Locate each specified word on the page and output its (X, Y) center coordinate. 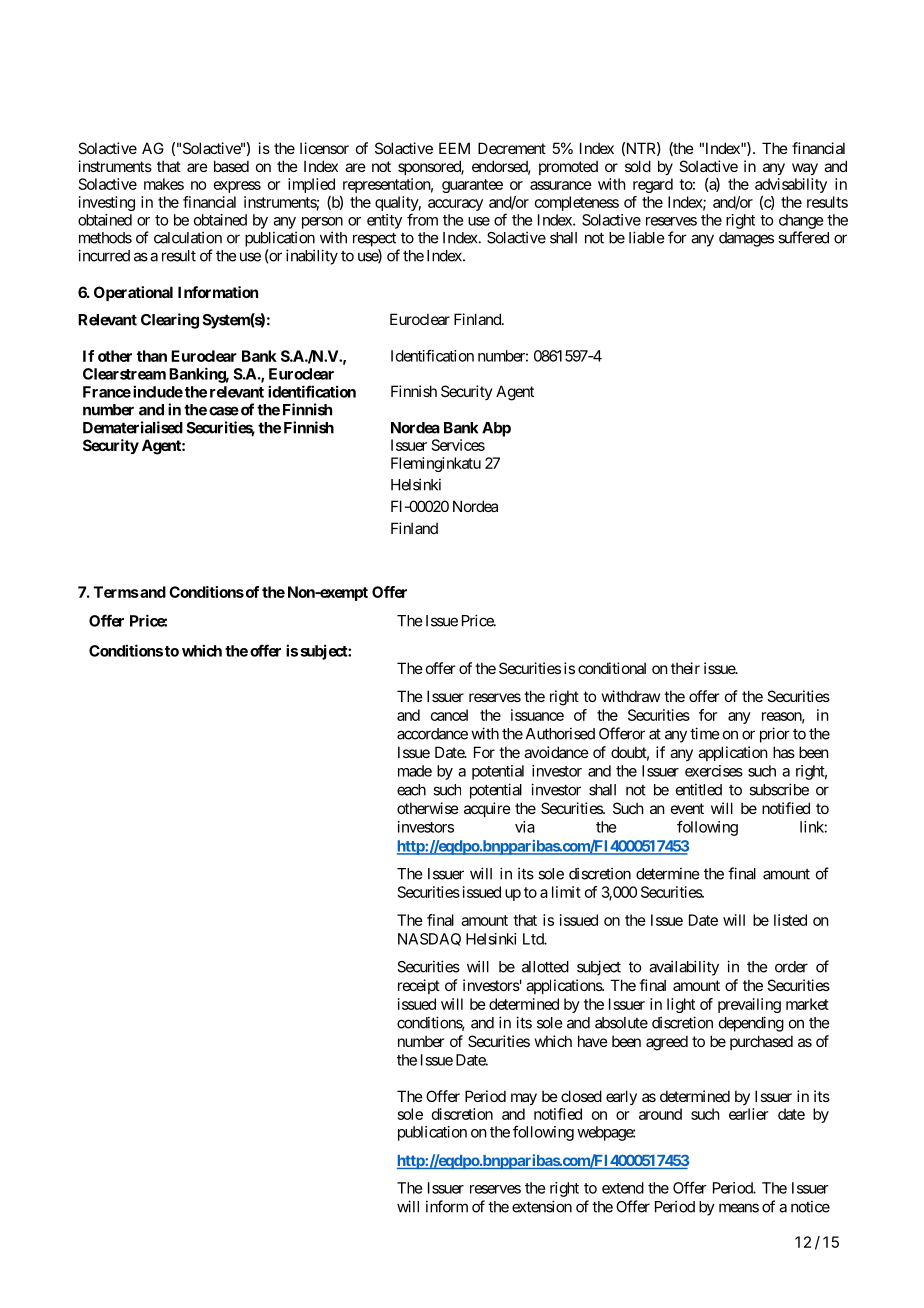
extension (542, 1206)
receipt (419, 986)
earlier (748, 1114)
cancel (449, 715)
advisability (791, 185)
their (685, 668)
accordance (432, 734)
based (231, 166)
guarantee (472, 186)
